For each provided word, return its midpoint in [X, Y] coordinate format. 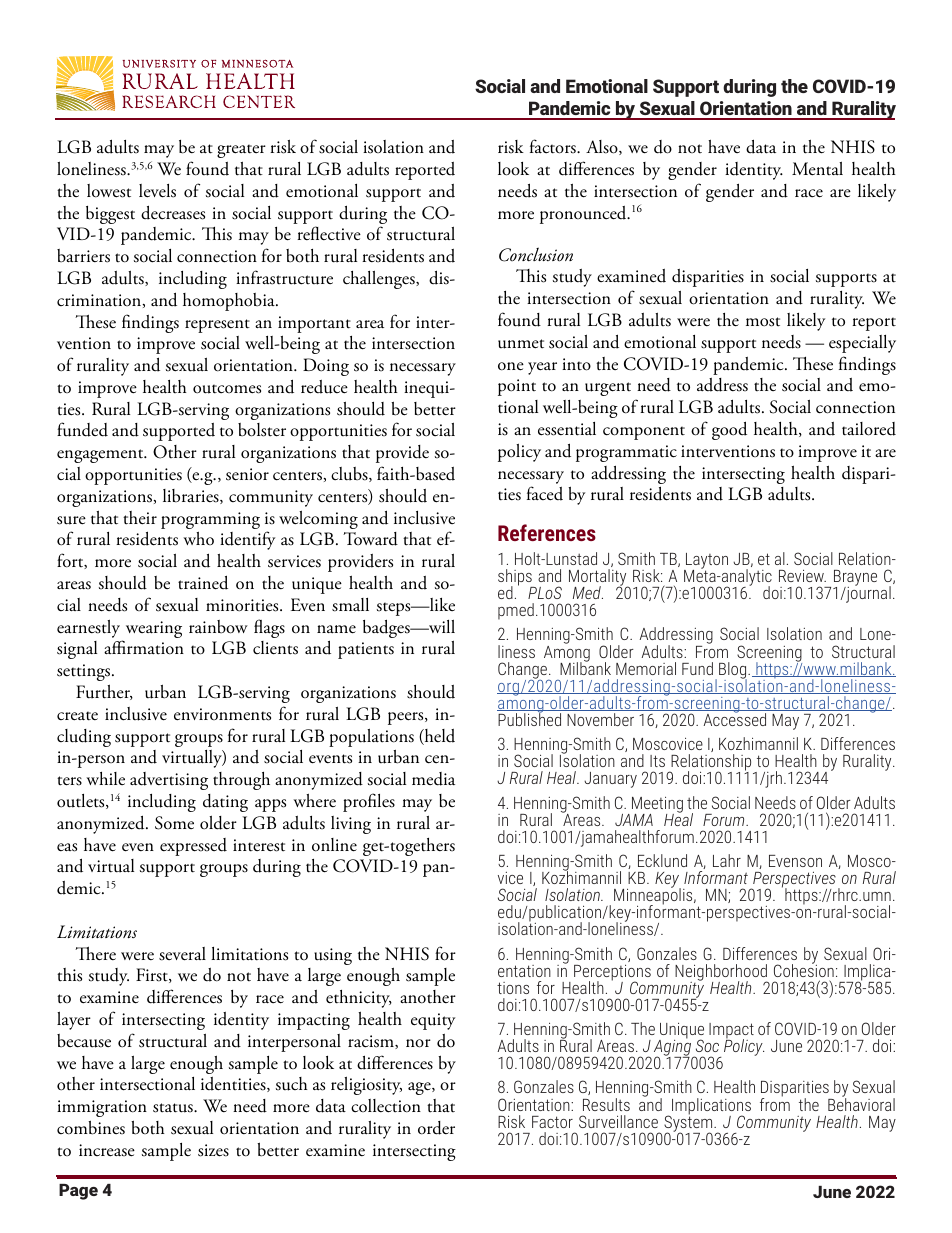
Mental [817, 169]
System [689, 1123]
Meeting [656, 806]
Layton [706, 562]
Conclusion [536, 254]
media [433, 779]
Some [174, 823]
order [436, 1128]
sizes [213, 1150]
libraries [192, 496]
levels [157, 191]
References [547, 532]
